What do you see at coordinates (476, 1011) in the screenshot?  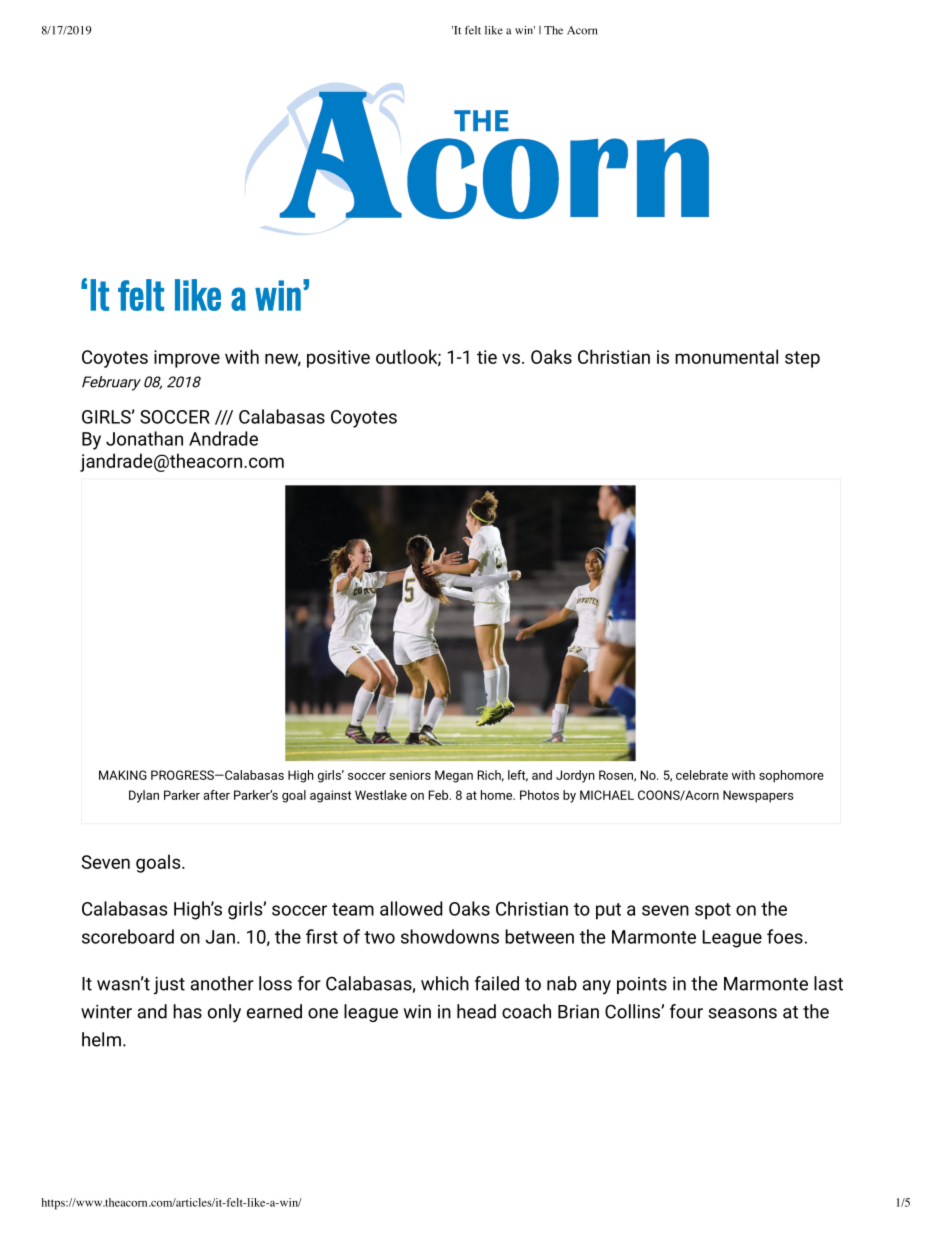 I see `head` at bounding box center [476, 1011].
